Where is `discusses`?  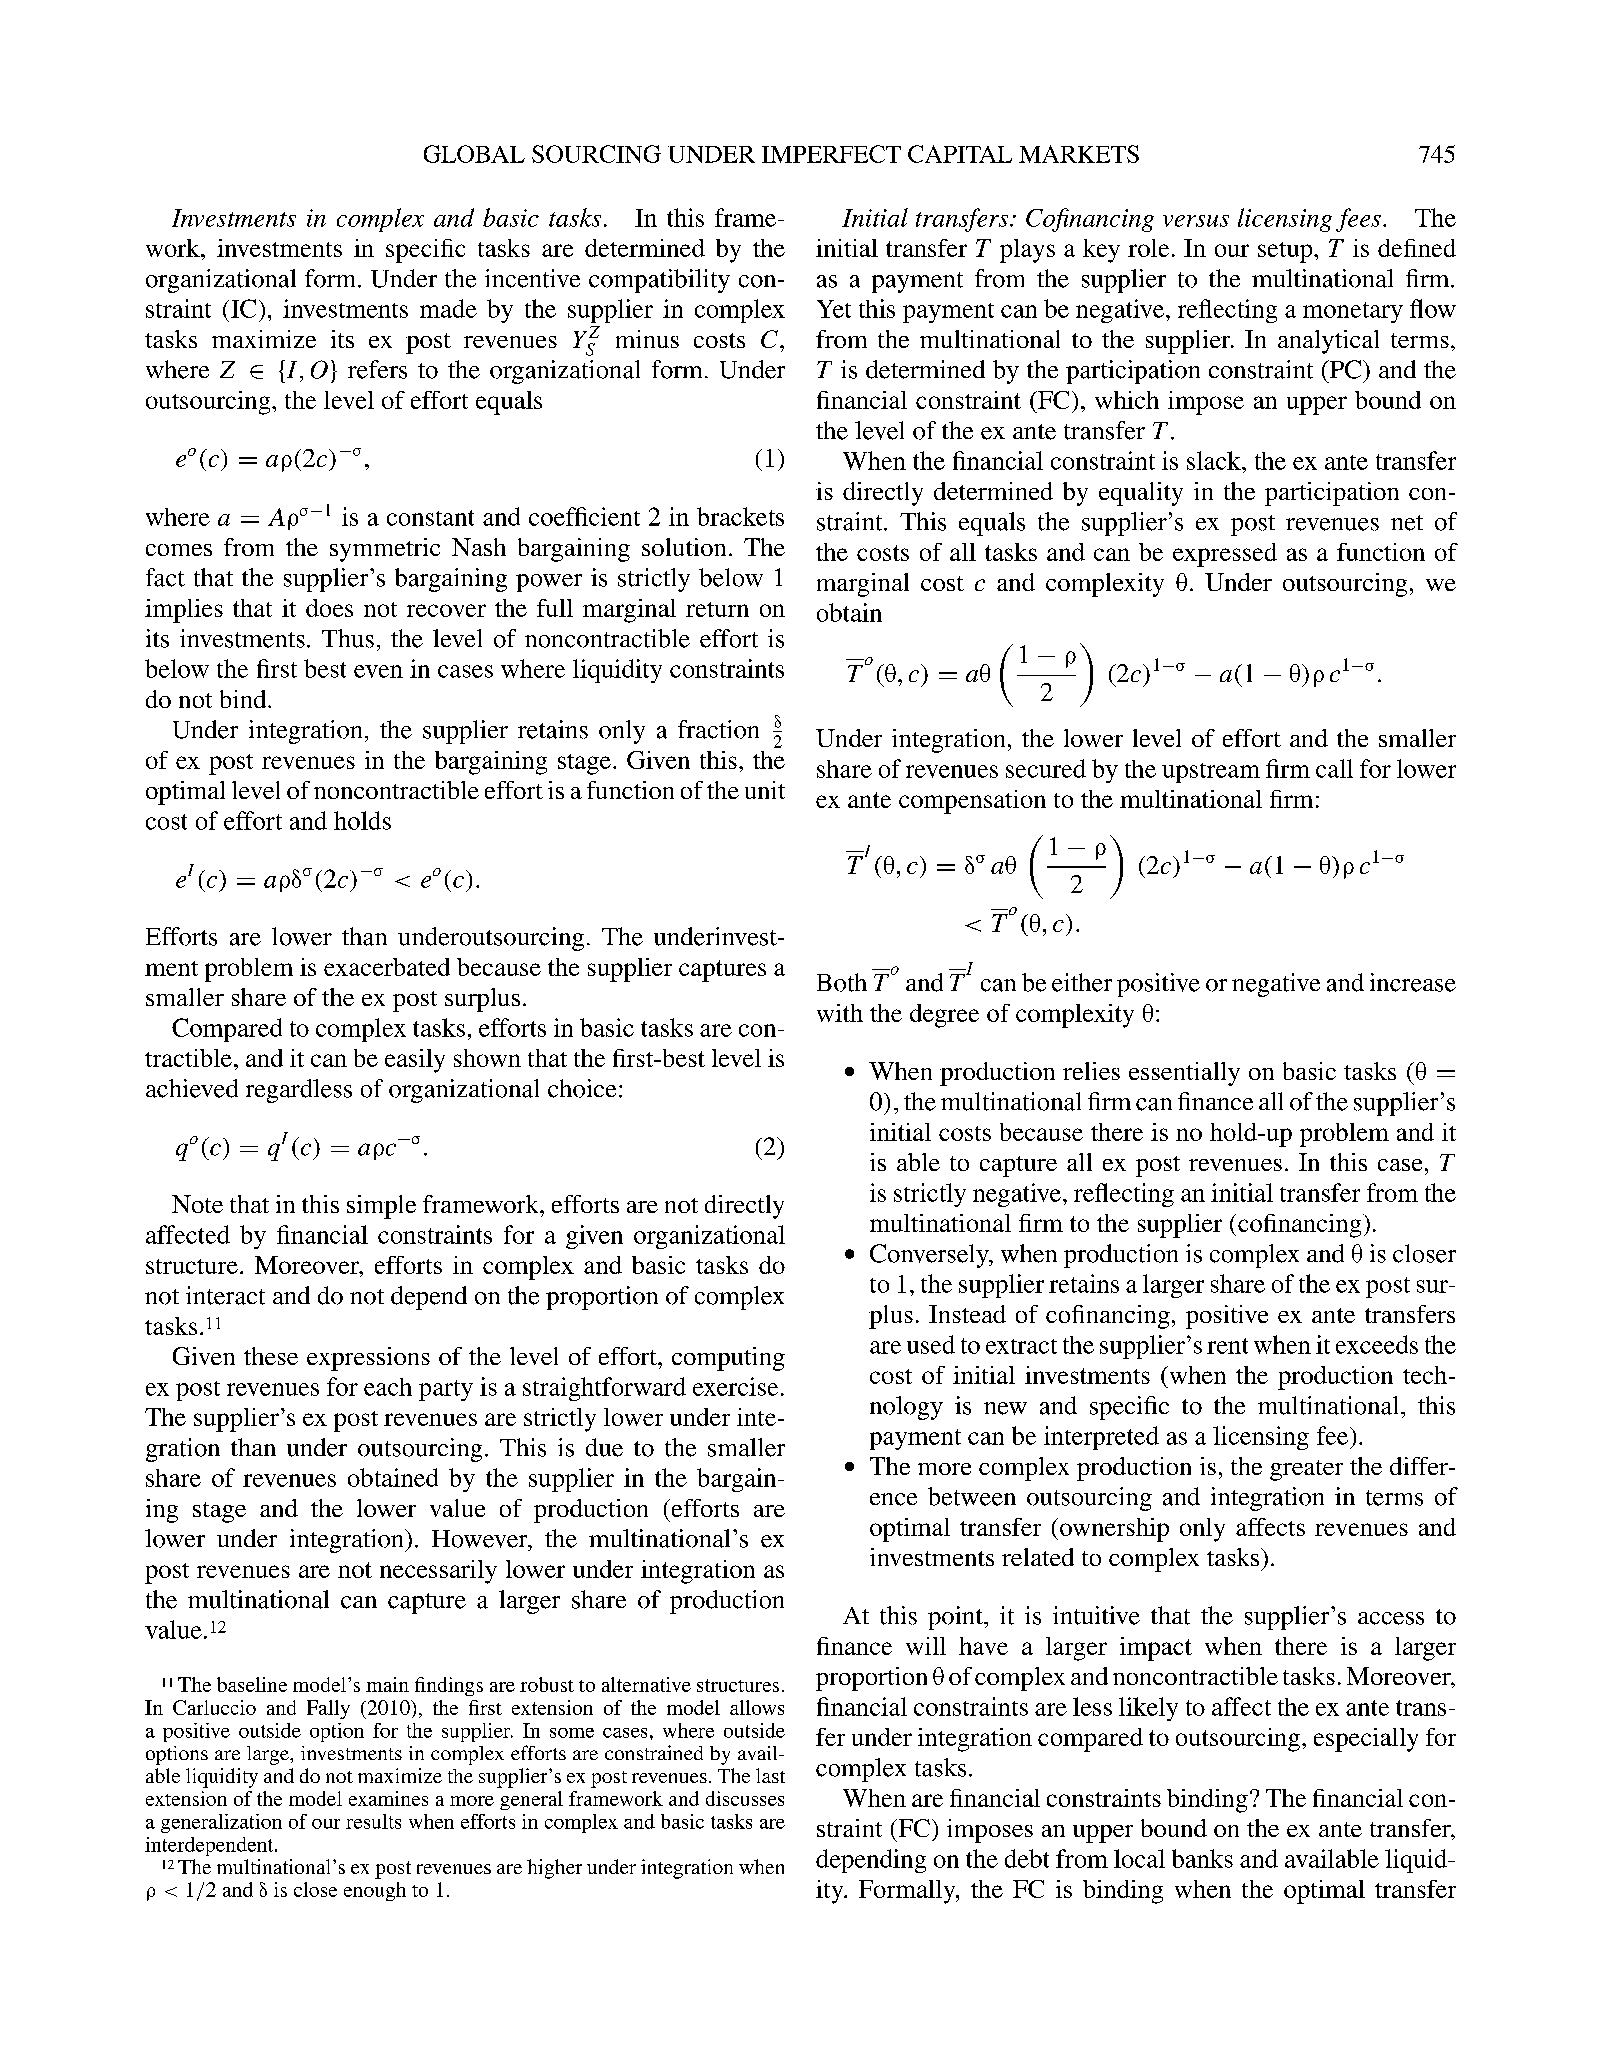 discusses is located at coordinates (745, 1798).
